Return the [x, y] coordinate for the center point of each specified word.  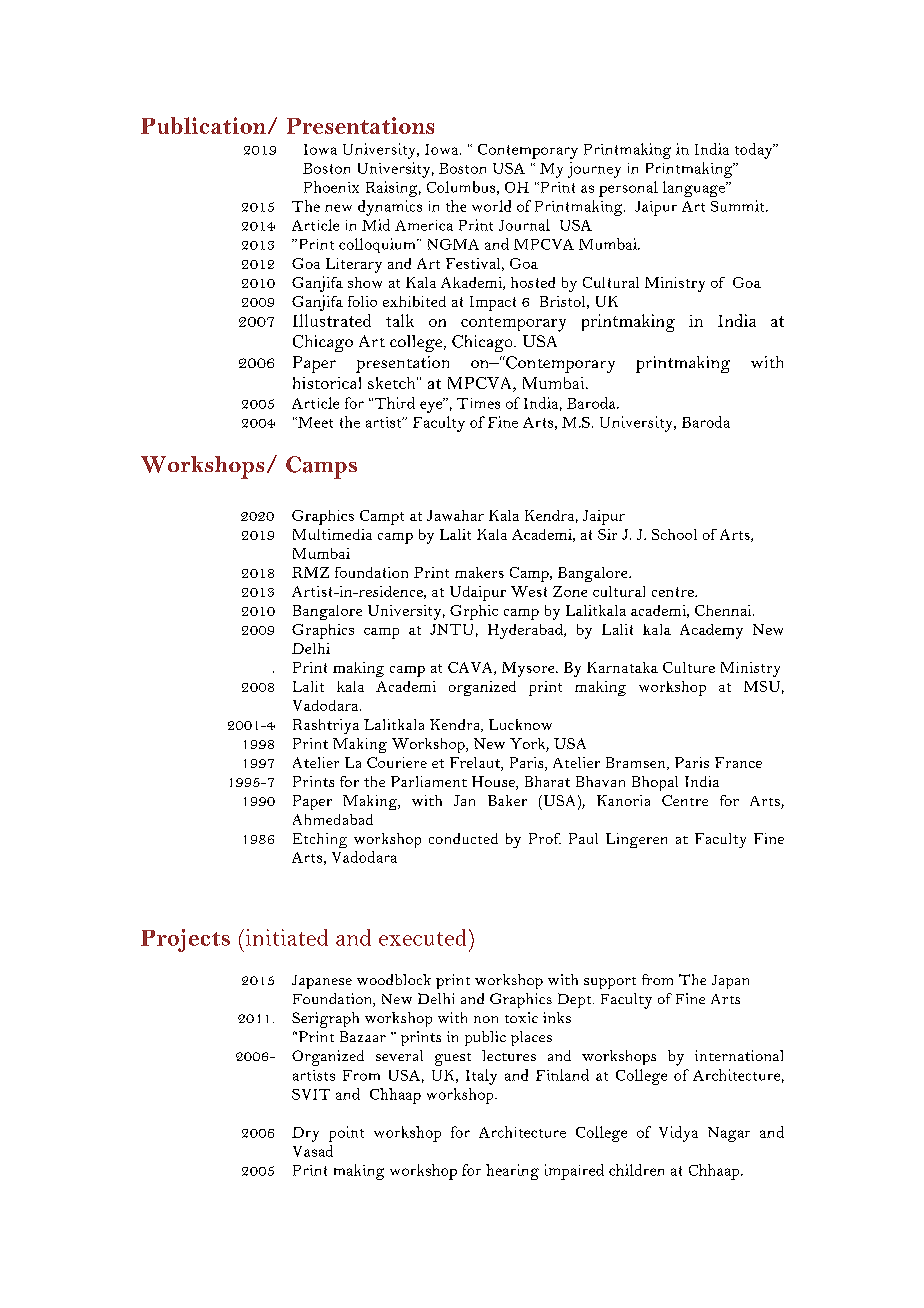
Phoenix [331, 187]
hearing [512, 1172]
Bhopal [655, 783]
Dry [305, 1134]
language [695, 189]
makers [479, 572]
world [491, 206]
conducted [463, 838]
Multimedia [332, 534]
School [674, 534]
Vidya [678, 1134]
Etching [320, 840]
